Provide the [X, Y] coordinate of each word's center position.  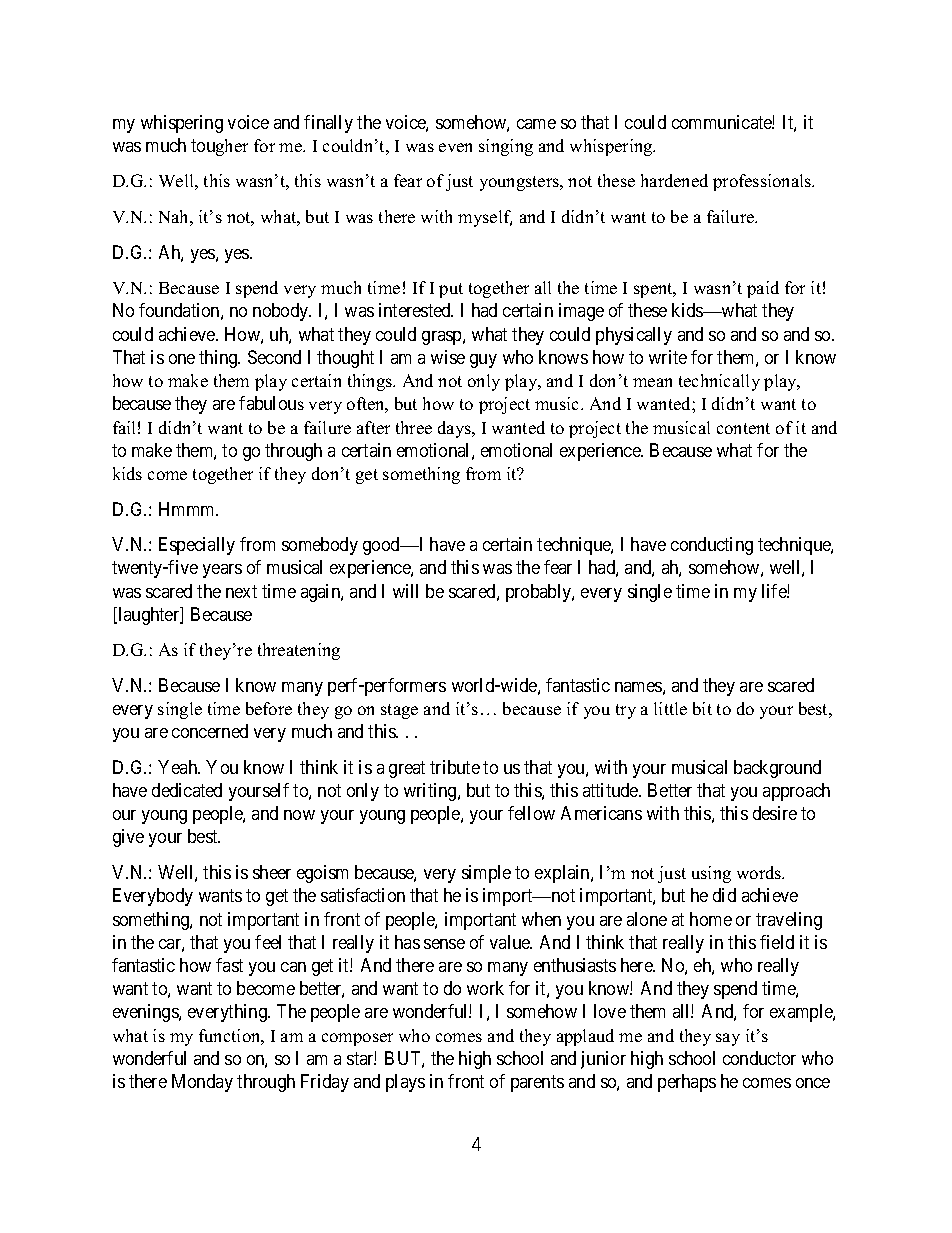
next [241, 591]
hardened [674, 180]
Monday [202, 1083]
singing [506, 147]
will [405, 591]
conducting [712, 546]
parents [537, 1083]
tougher [219, 147]
